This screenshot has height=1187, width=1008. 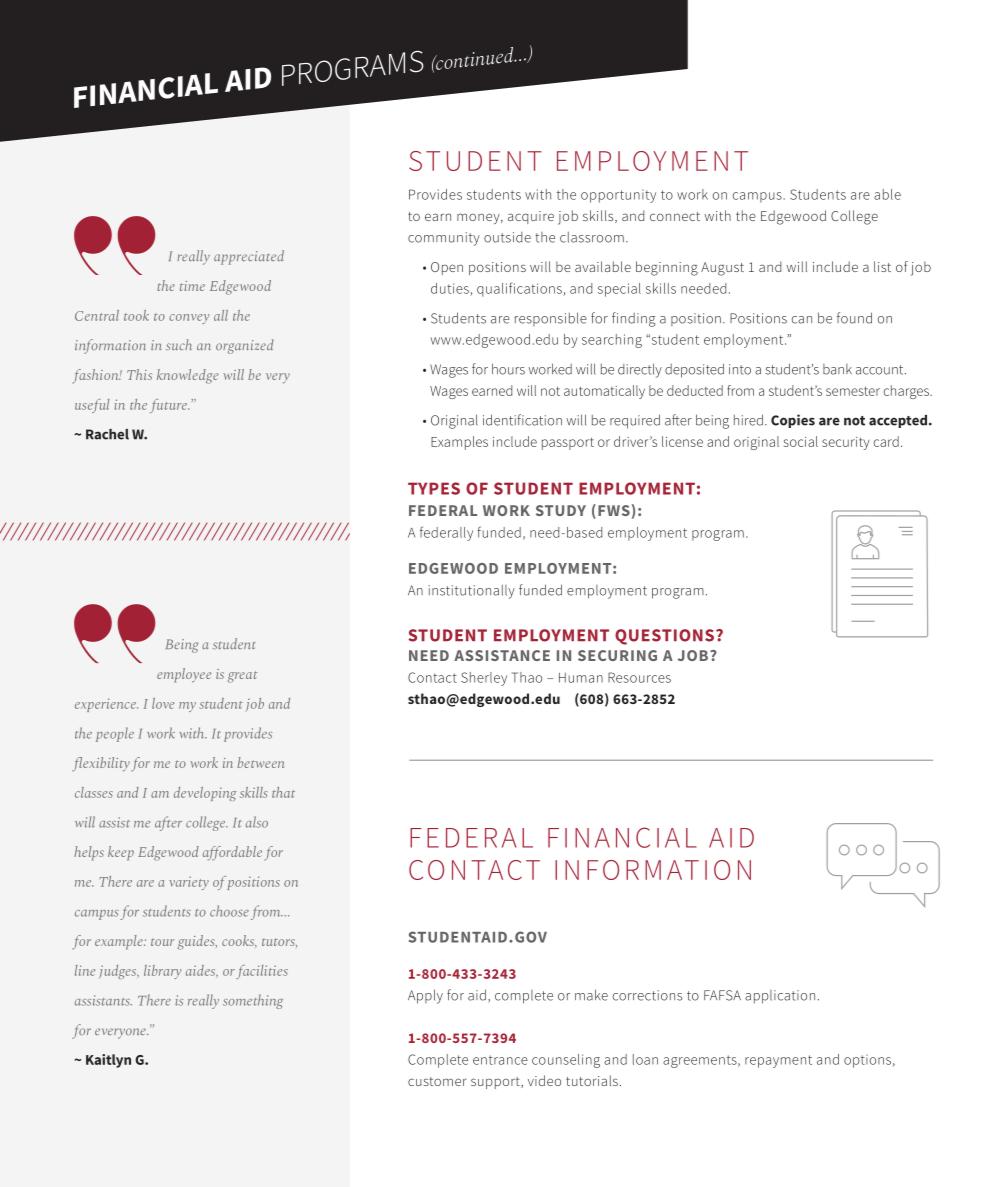 I want to click on list, so click(x=882, y=266).
